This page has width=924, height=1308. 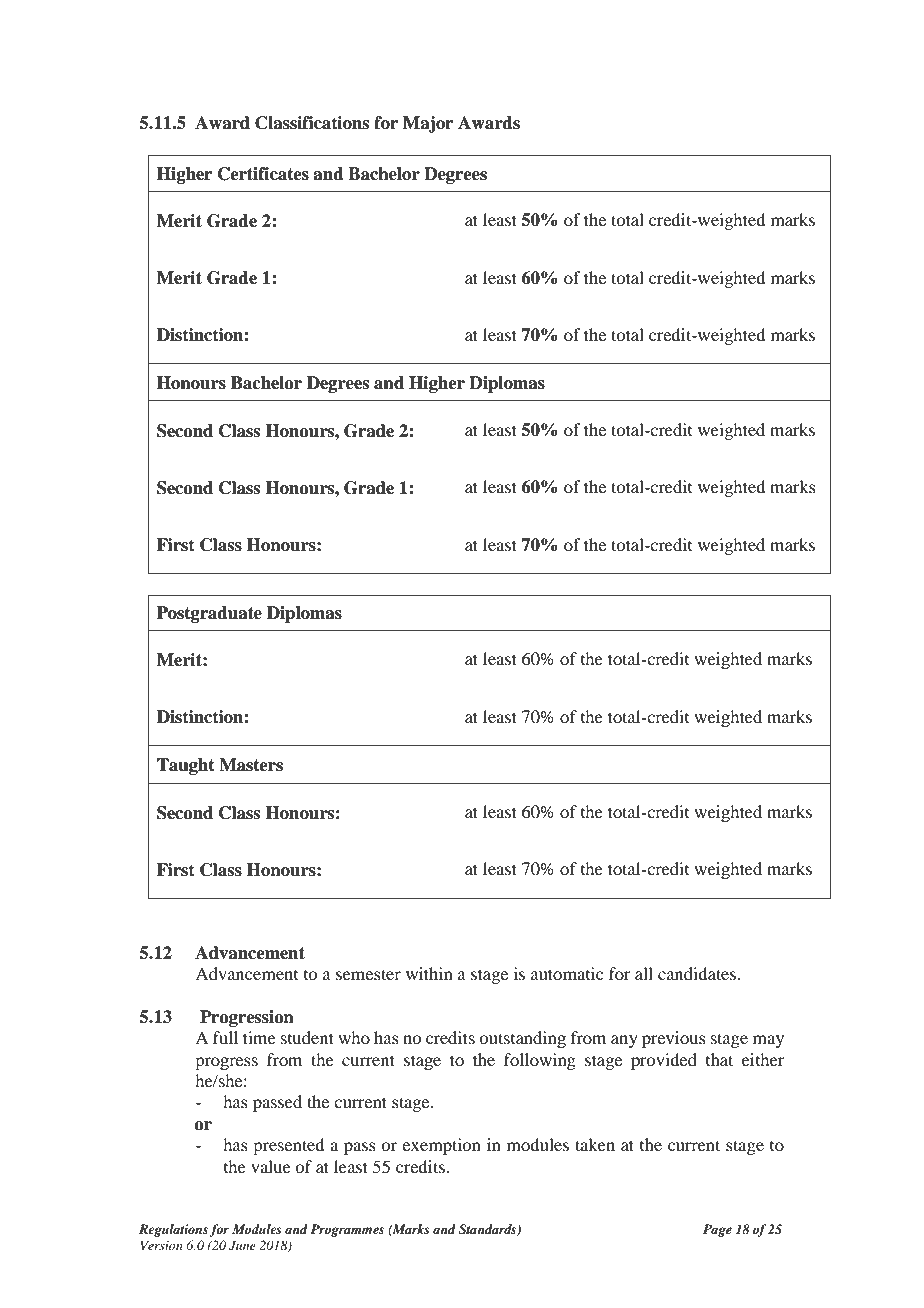 I want to click on Certificates, so click(x=263, y=174).
